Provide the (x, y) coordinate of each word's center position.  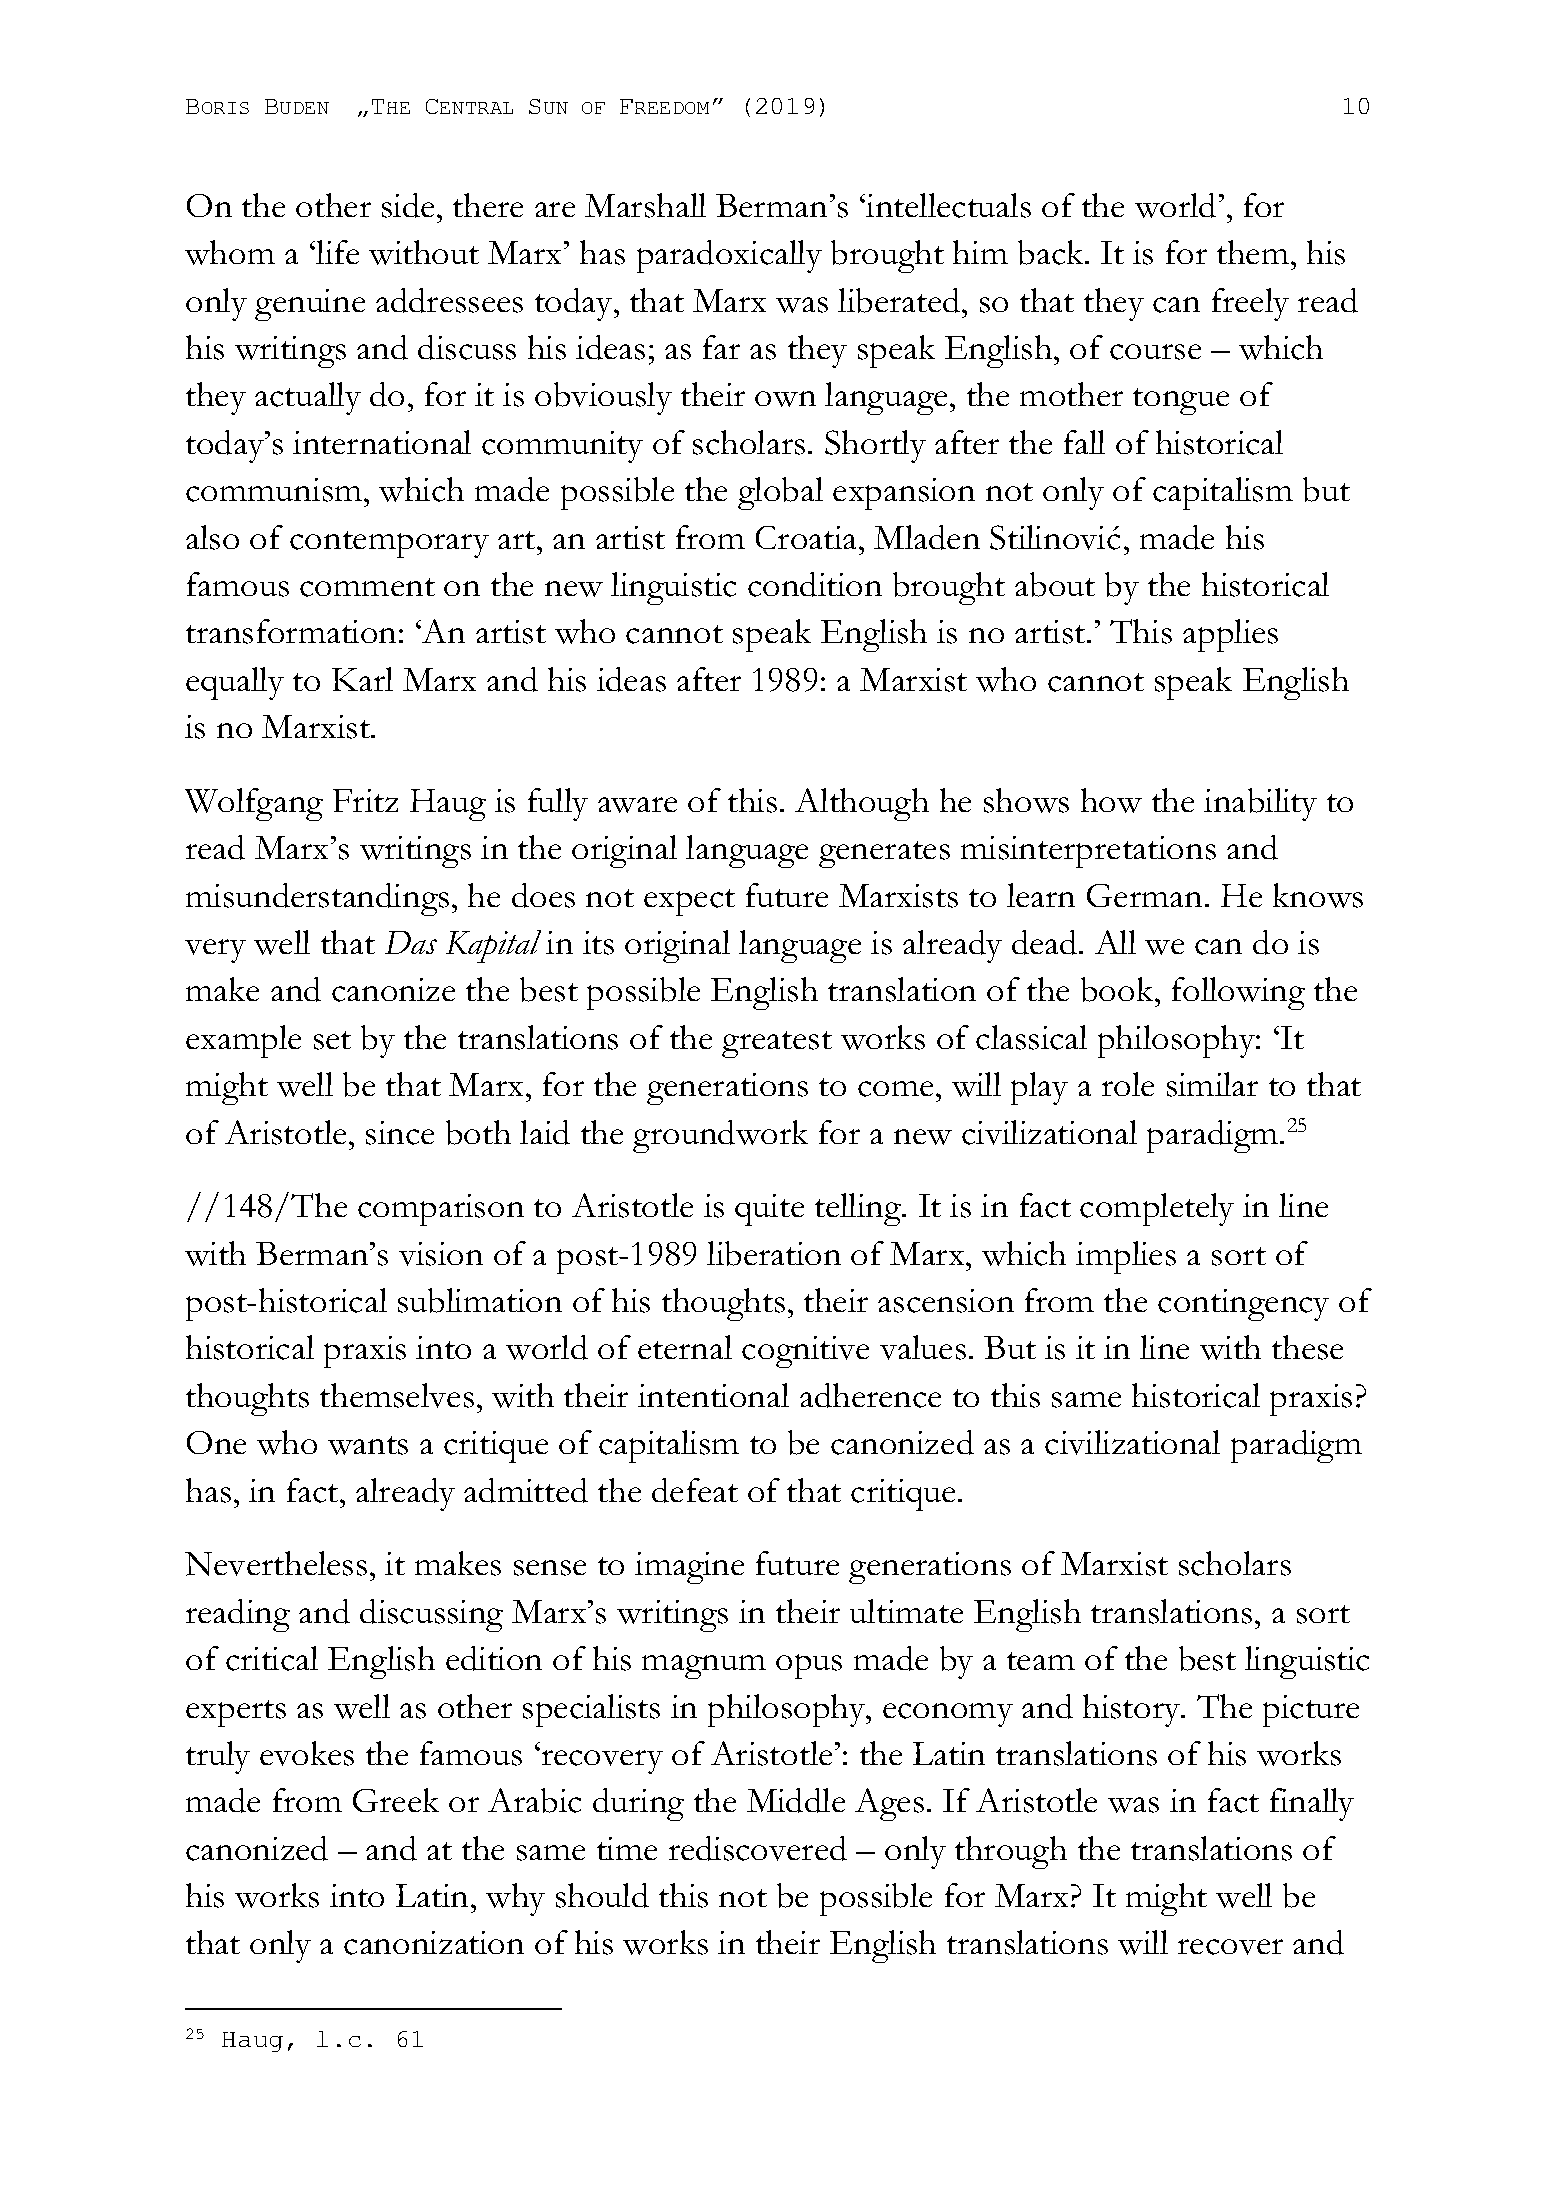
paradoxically (729, 256)
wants (368, 1445)
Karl (362, 679)
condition (815, 584)
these (1307, 1347)
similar (1212, 1084)
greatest (777, 1044)
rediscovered (758, 1848)
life (336, 252)
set (332, 1040)
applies (1230, 635)
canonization (434, 1943)
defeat (695, 1490)
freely (1250, 304)
